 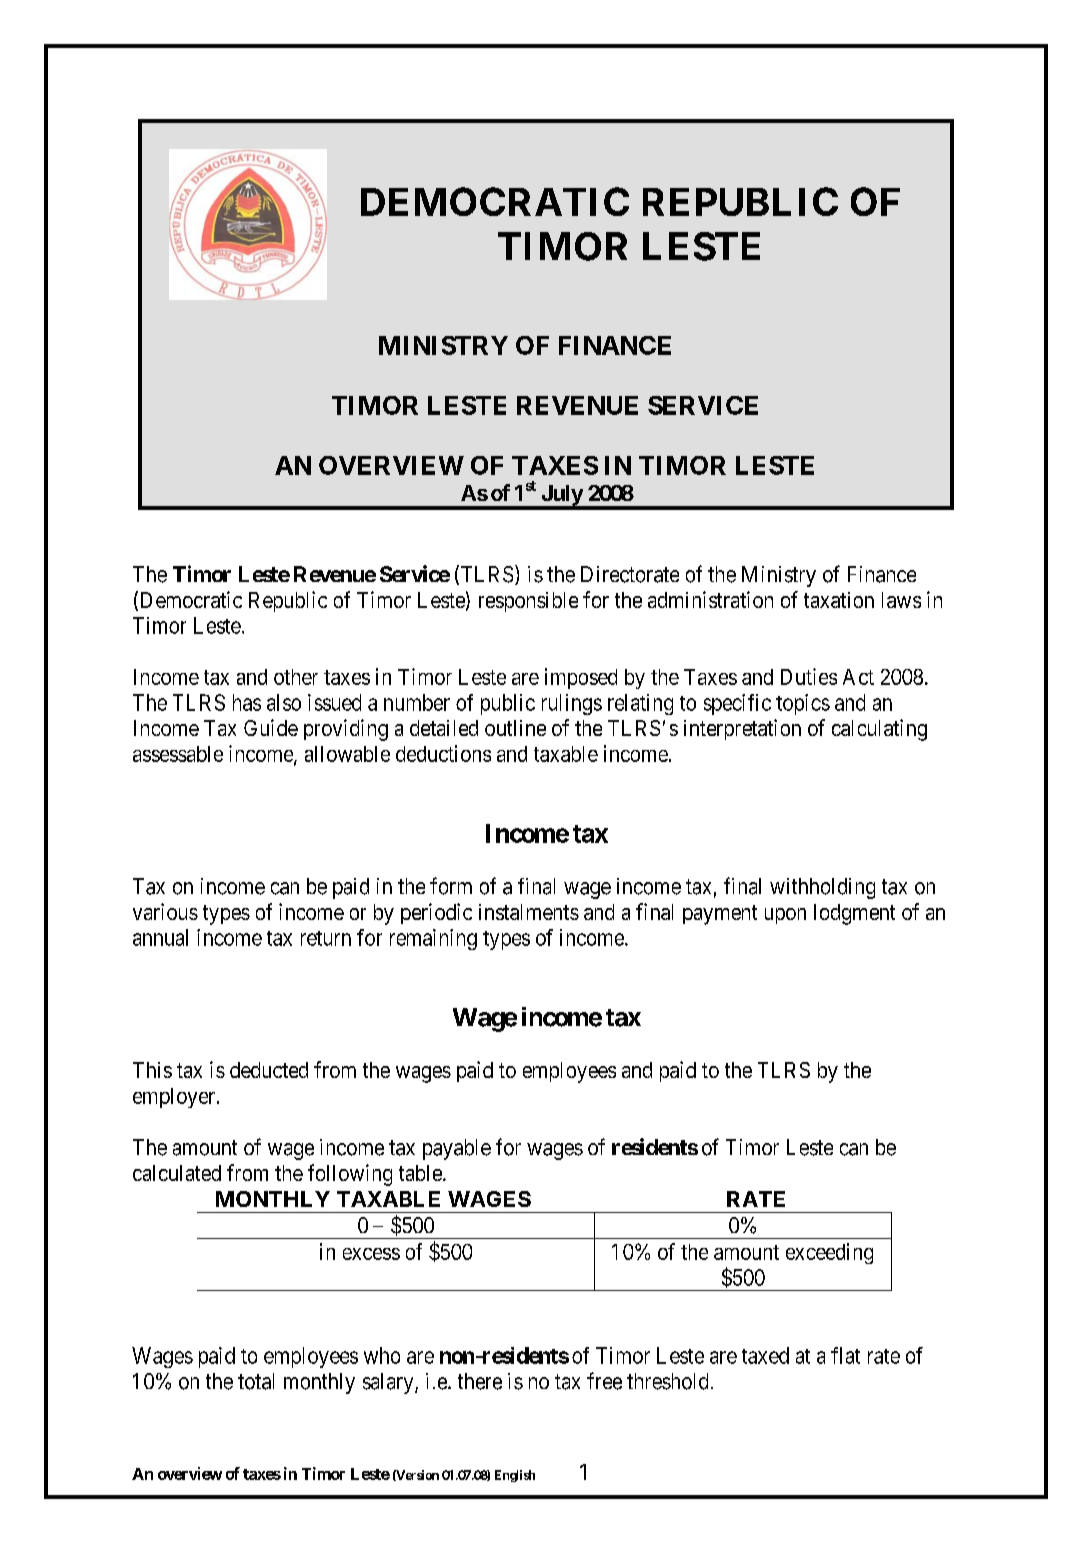 I want to click on English, so click(x=515, y=1476).
